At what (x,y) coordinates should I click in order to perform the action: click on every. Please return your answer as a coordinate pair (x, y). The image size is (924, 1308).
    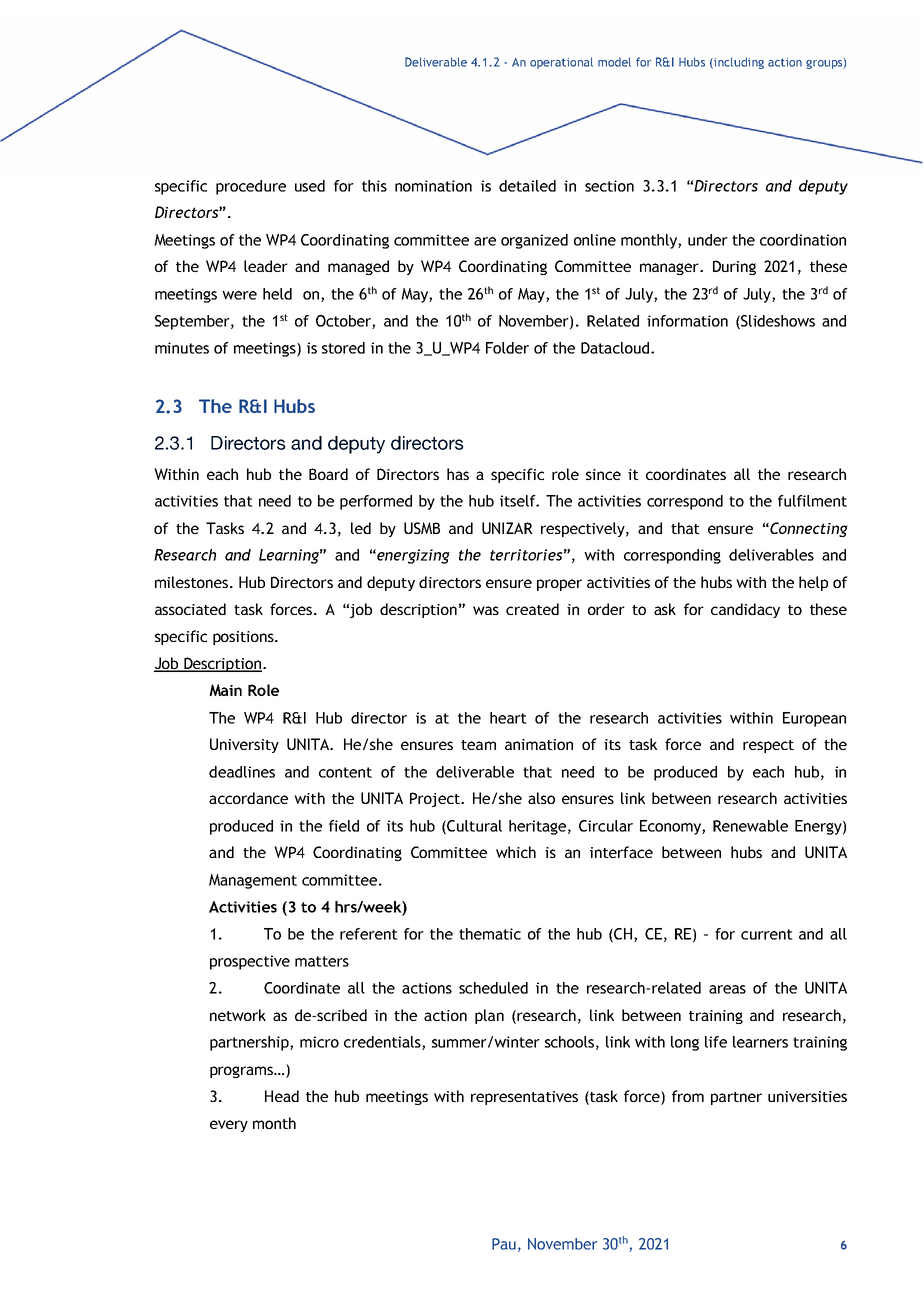
    Looking at the image, I should click on (229, 1126).
